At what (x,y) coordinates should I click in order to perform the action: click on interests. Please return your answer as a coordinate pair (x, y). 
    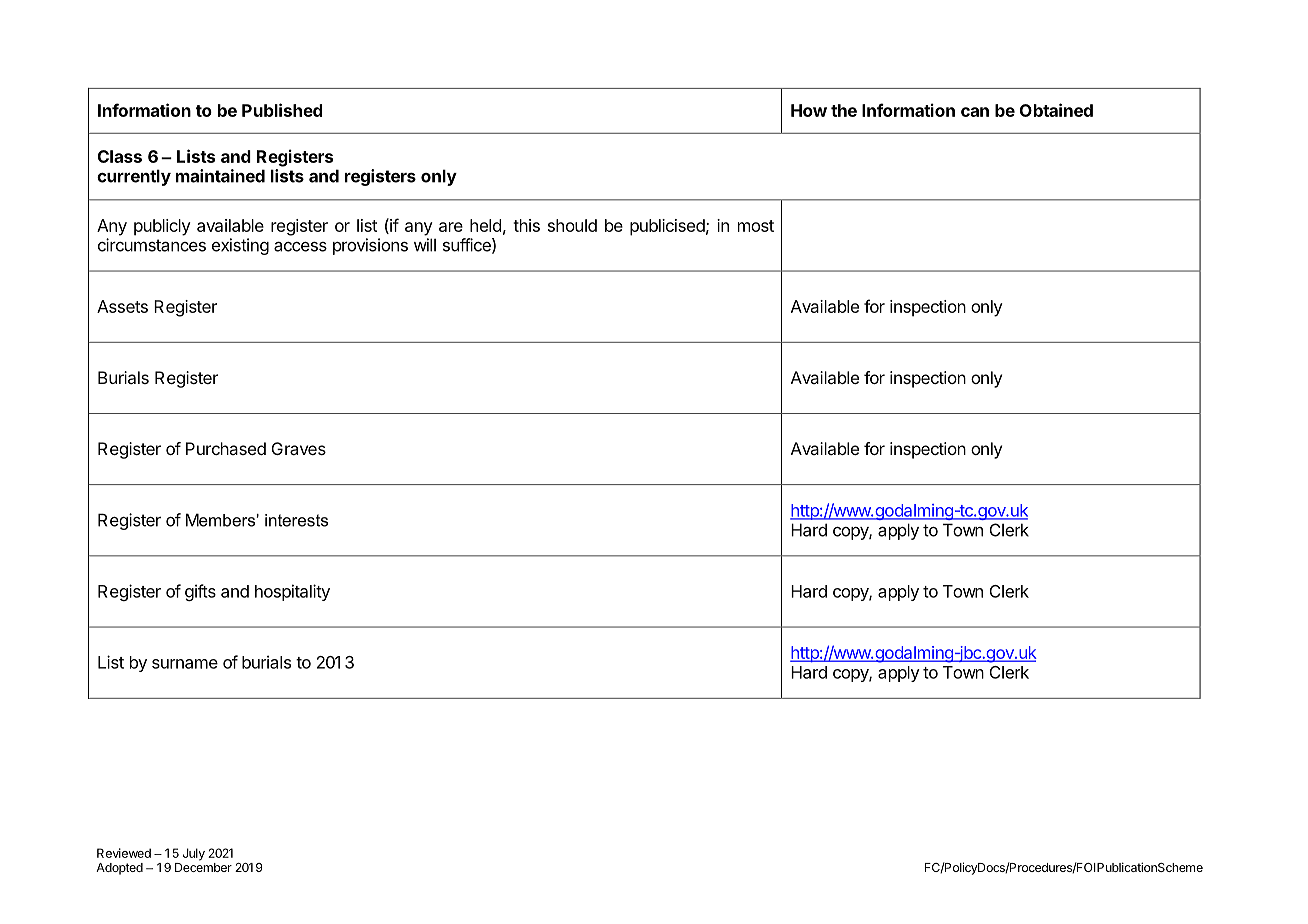
    Looking at the image, I should click on (296, 520).
